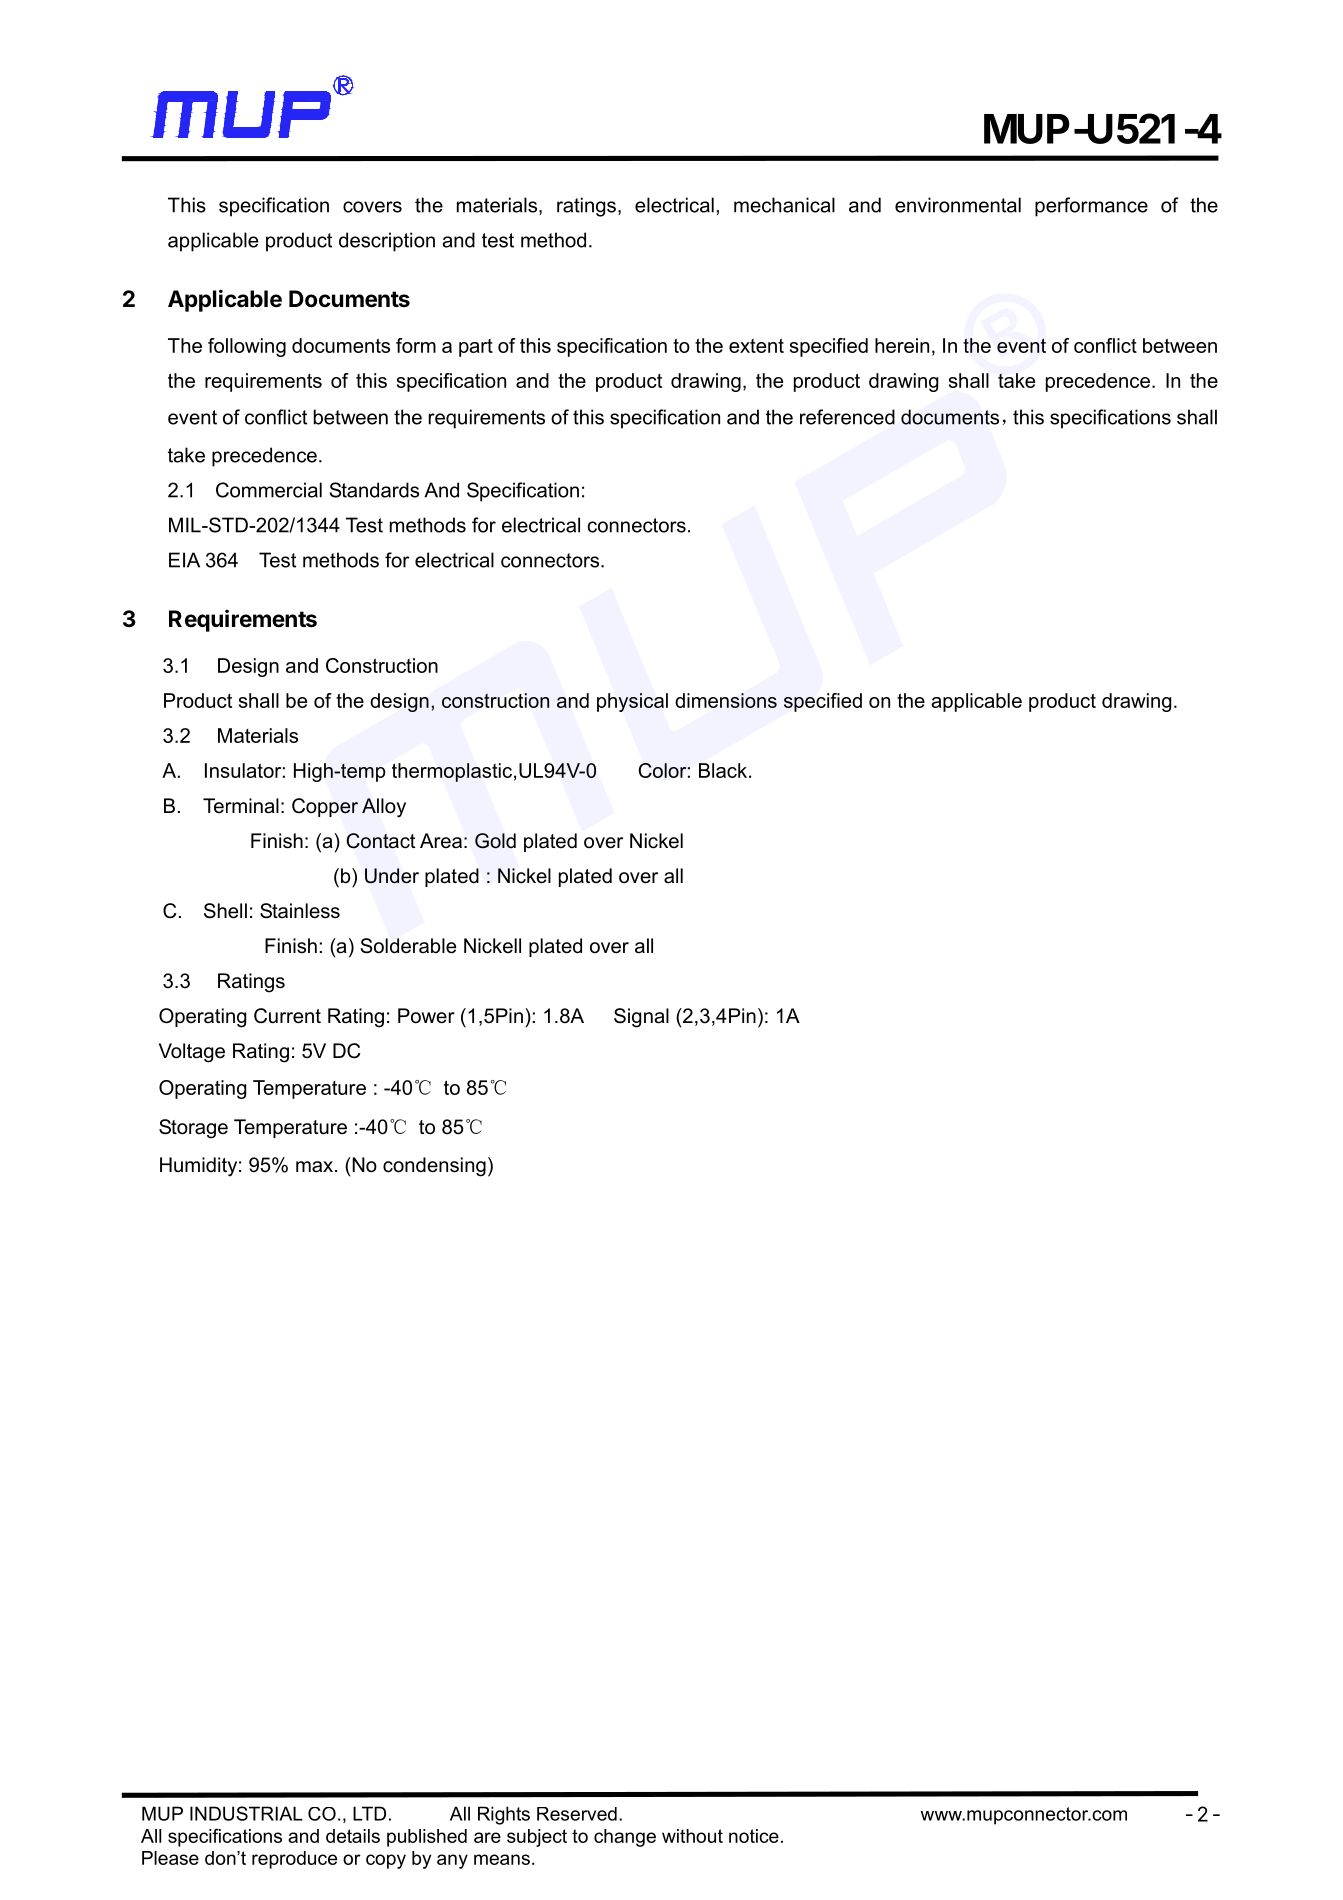 Image resolution: width=1343 pixels, height=1900 pixels. What do you see at coordinates (476, 348) in the screenshot?
I see `part` at bounding box center [476, 348].
